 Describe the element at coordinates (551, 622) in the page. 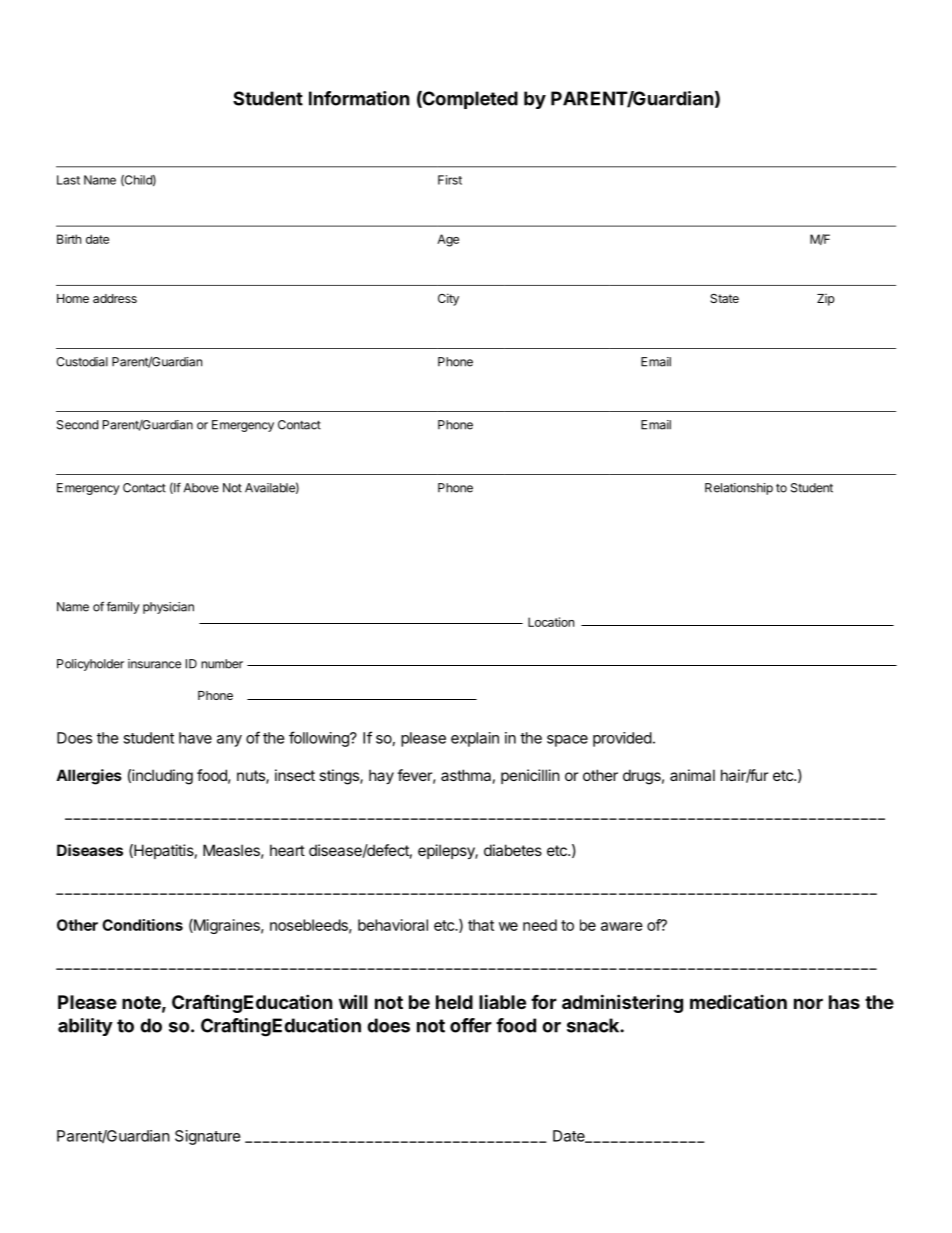

I see `Location` at that location.
